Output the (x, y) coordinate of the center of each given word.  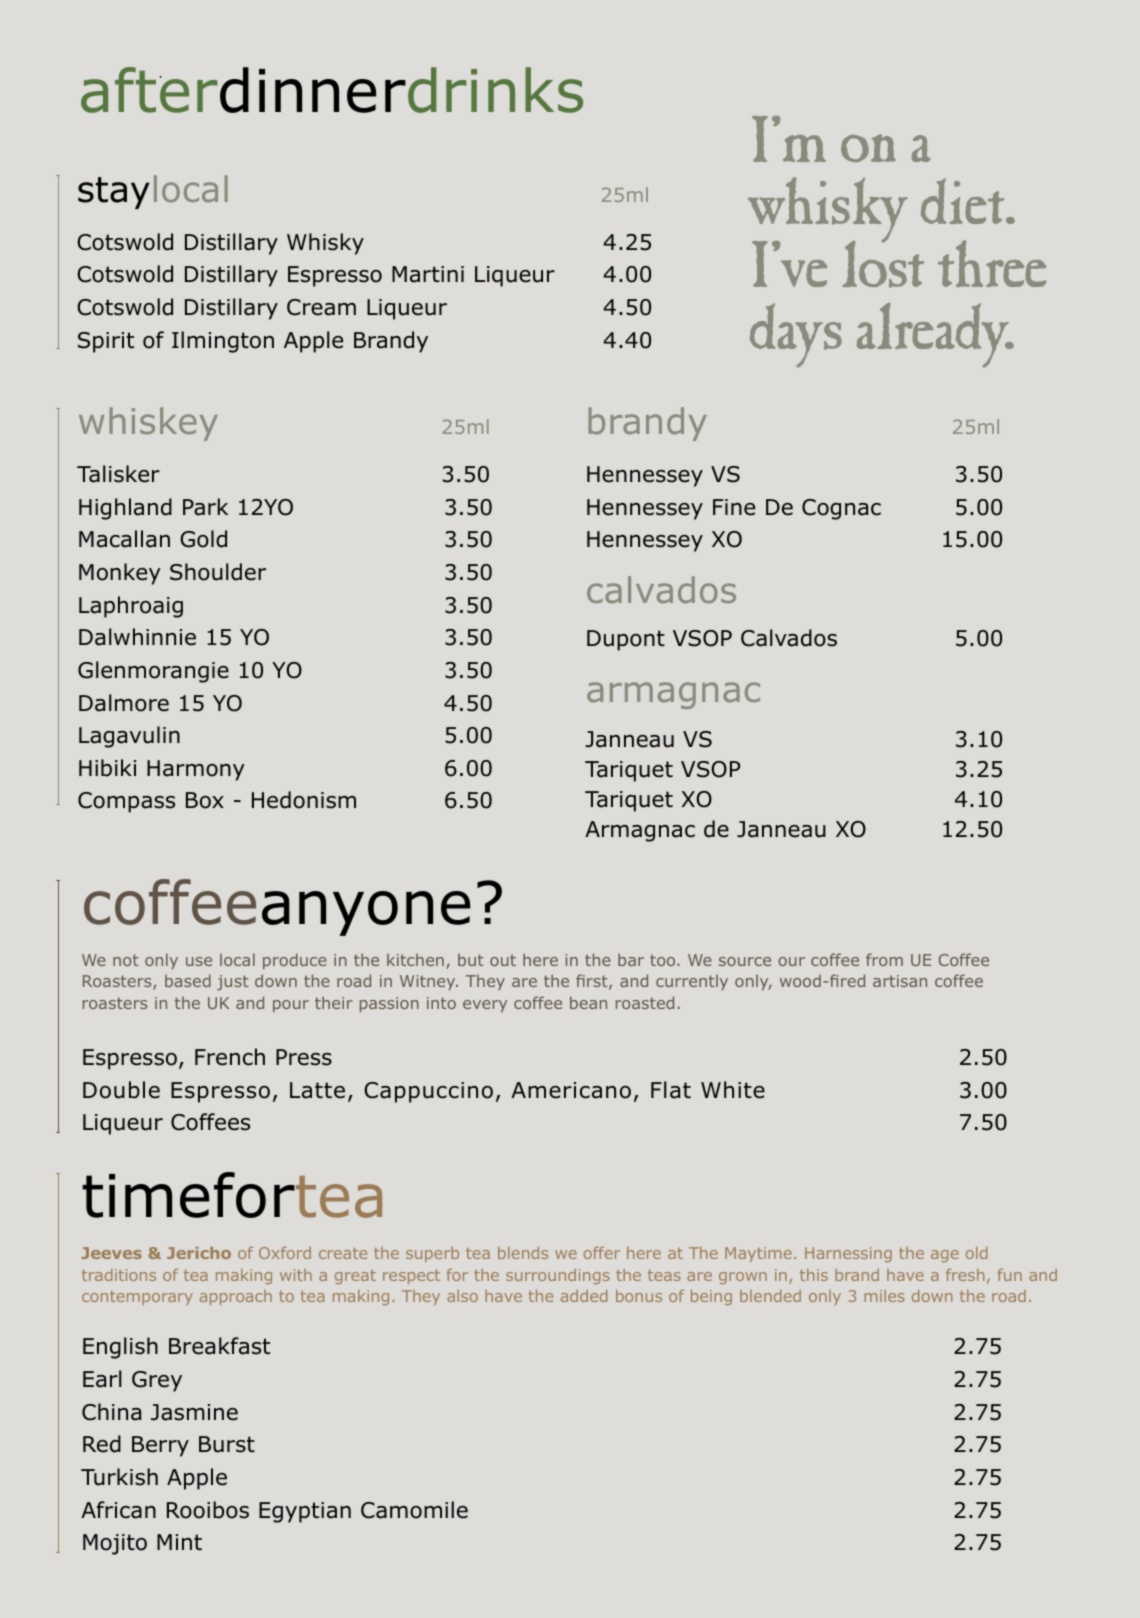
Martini (428, 274)
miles (884, 1296)
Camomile (414, 1510)
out (503, 960)
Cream (321, 307)
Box (205, 800)
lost (883, 263)
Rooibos (208, 1510)
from (884, 959)
